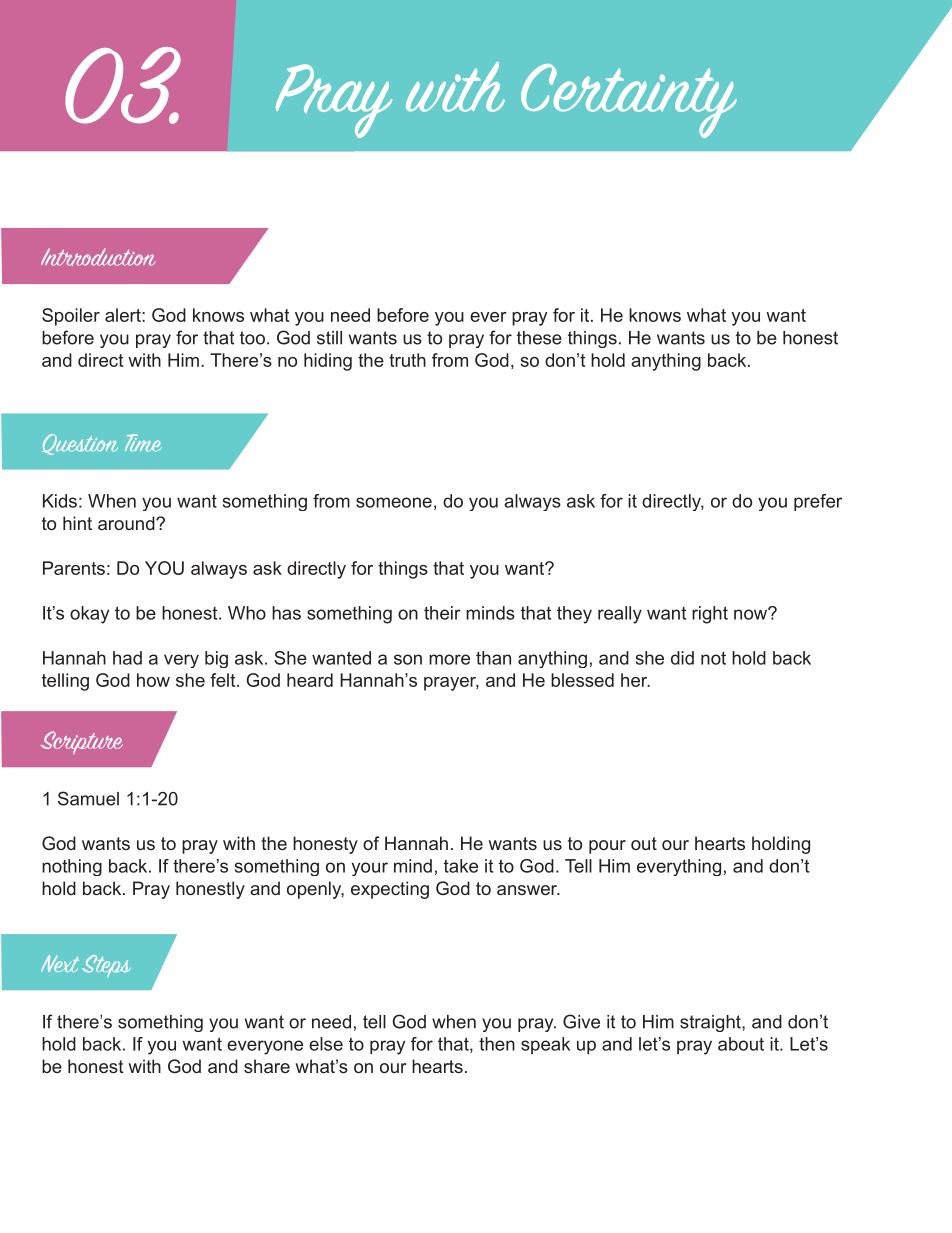  Describe the element at coordinates (449, 659) in the page. I see `more` at that location.
